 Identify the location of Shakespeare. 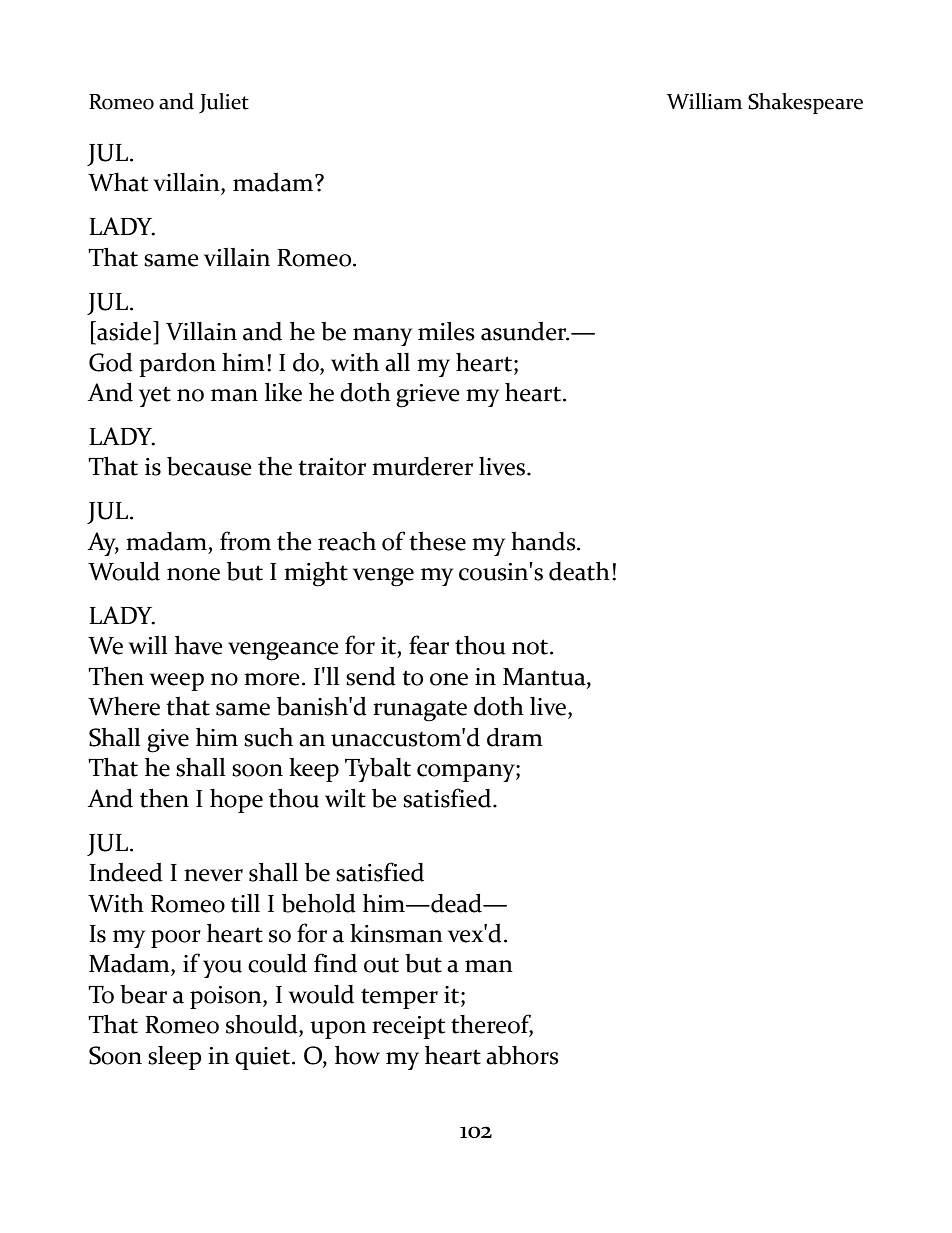
(805, 103).
